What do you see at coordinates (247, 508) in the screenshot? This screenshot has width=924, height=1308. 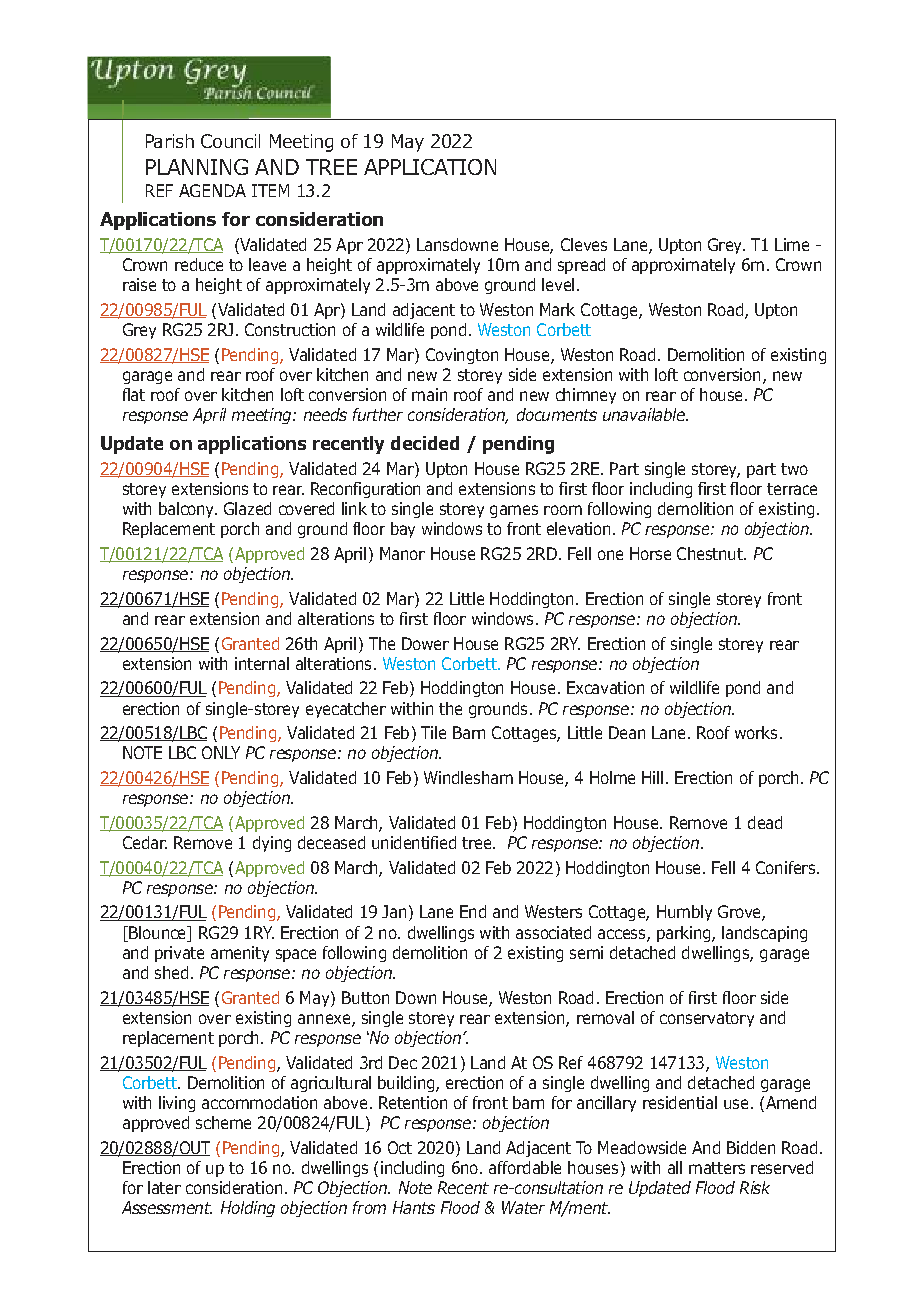 I see `Glazed` at bounding box center [247, 508].
